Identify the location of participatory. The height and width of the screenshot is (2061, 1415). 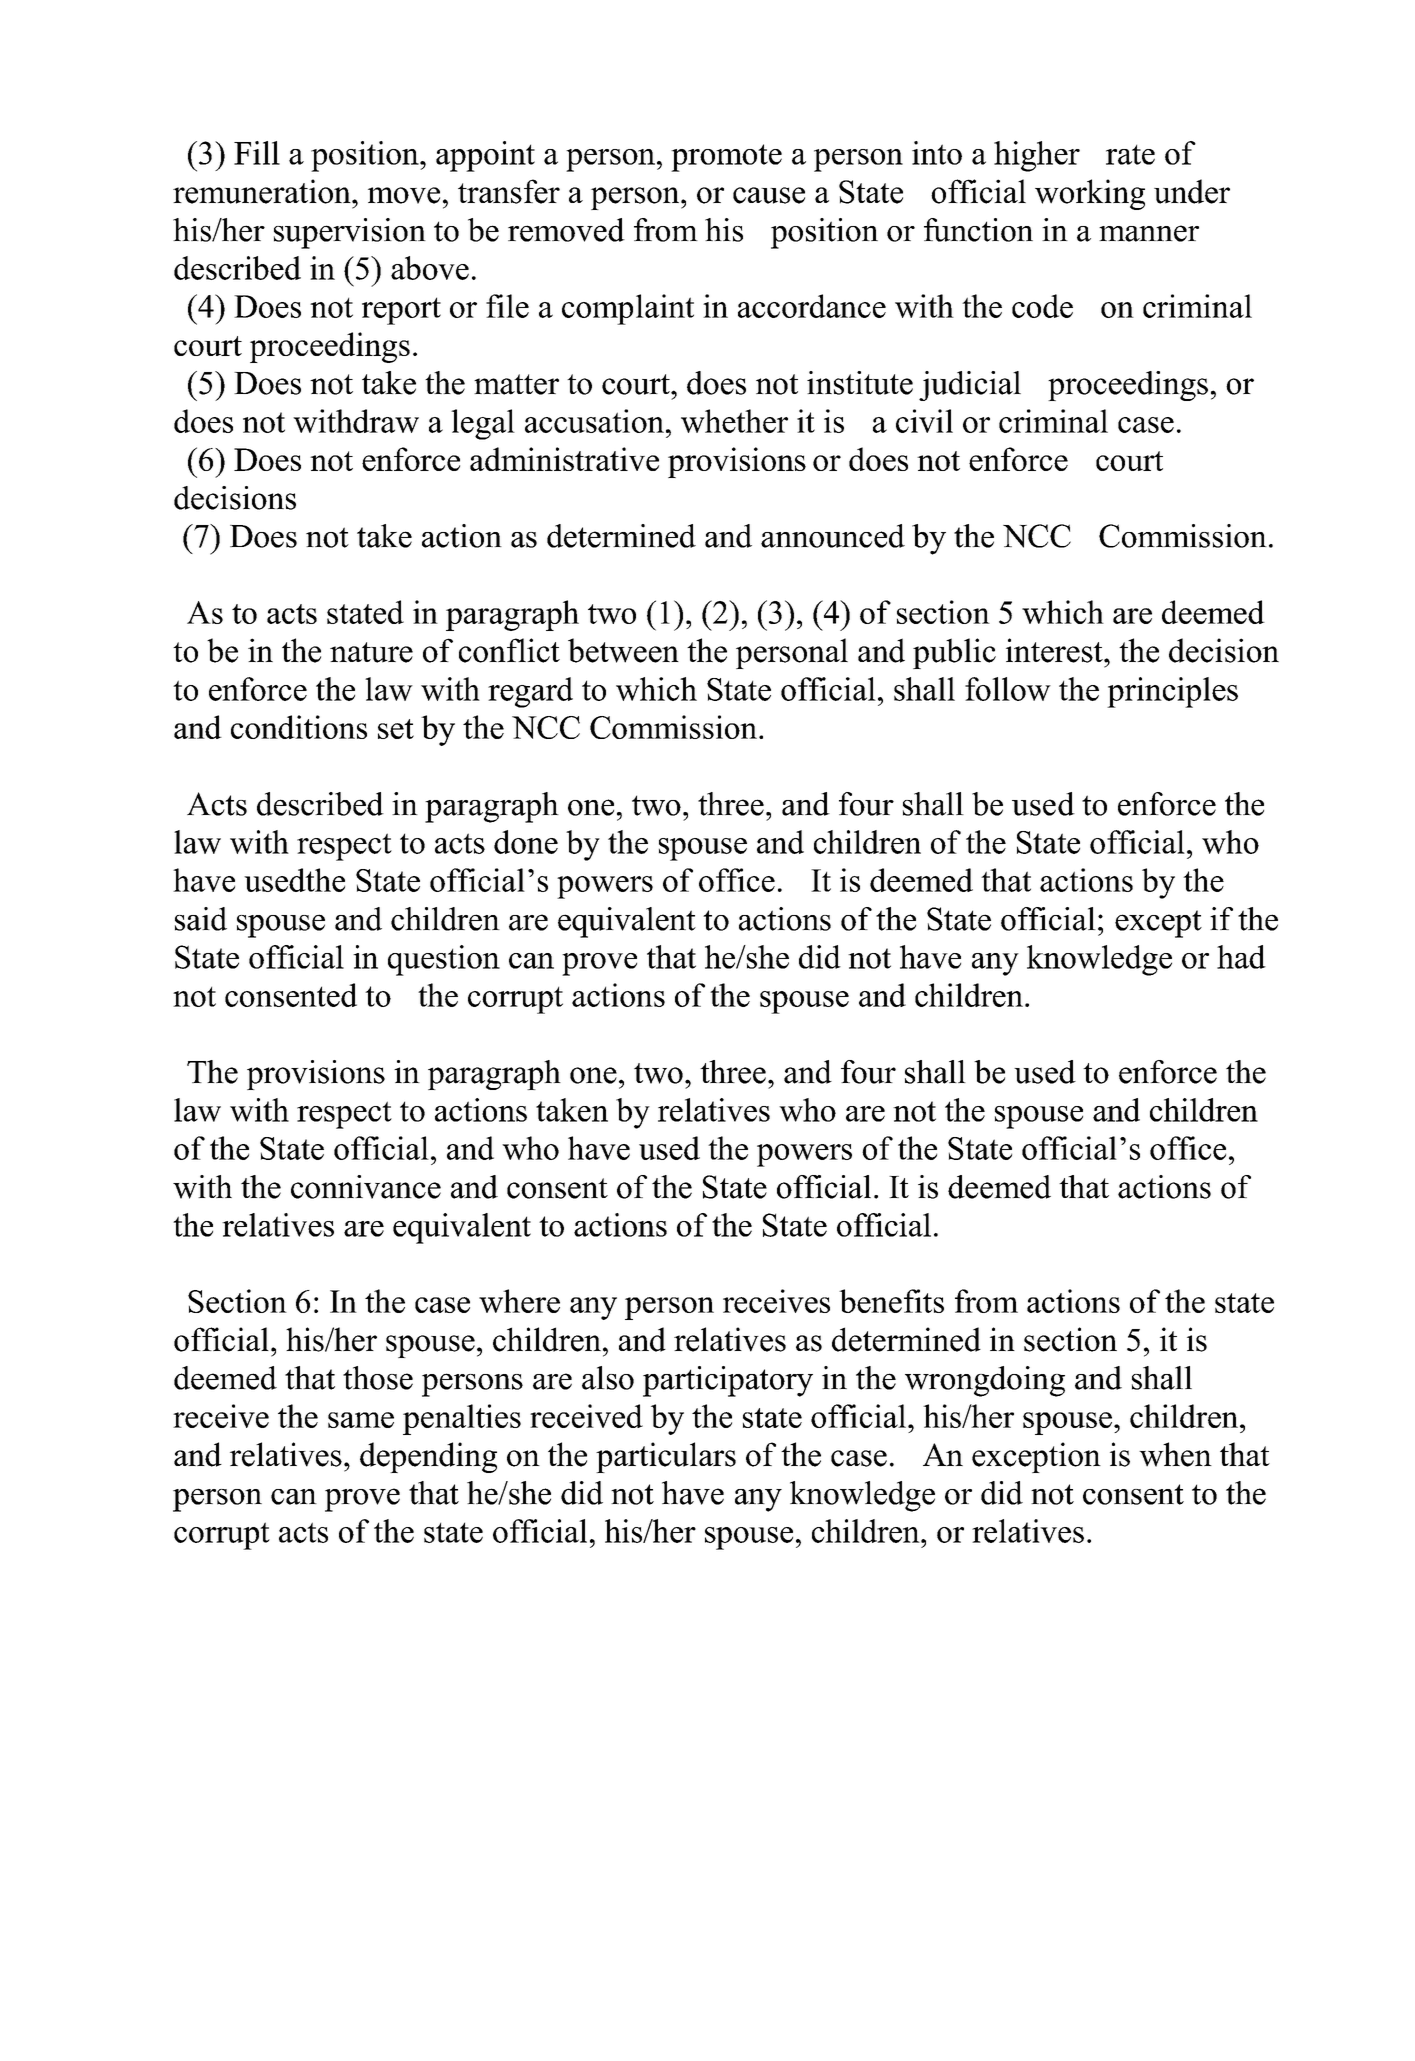
(728, 1381).
